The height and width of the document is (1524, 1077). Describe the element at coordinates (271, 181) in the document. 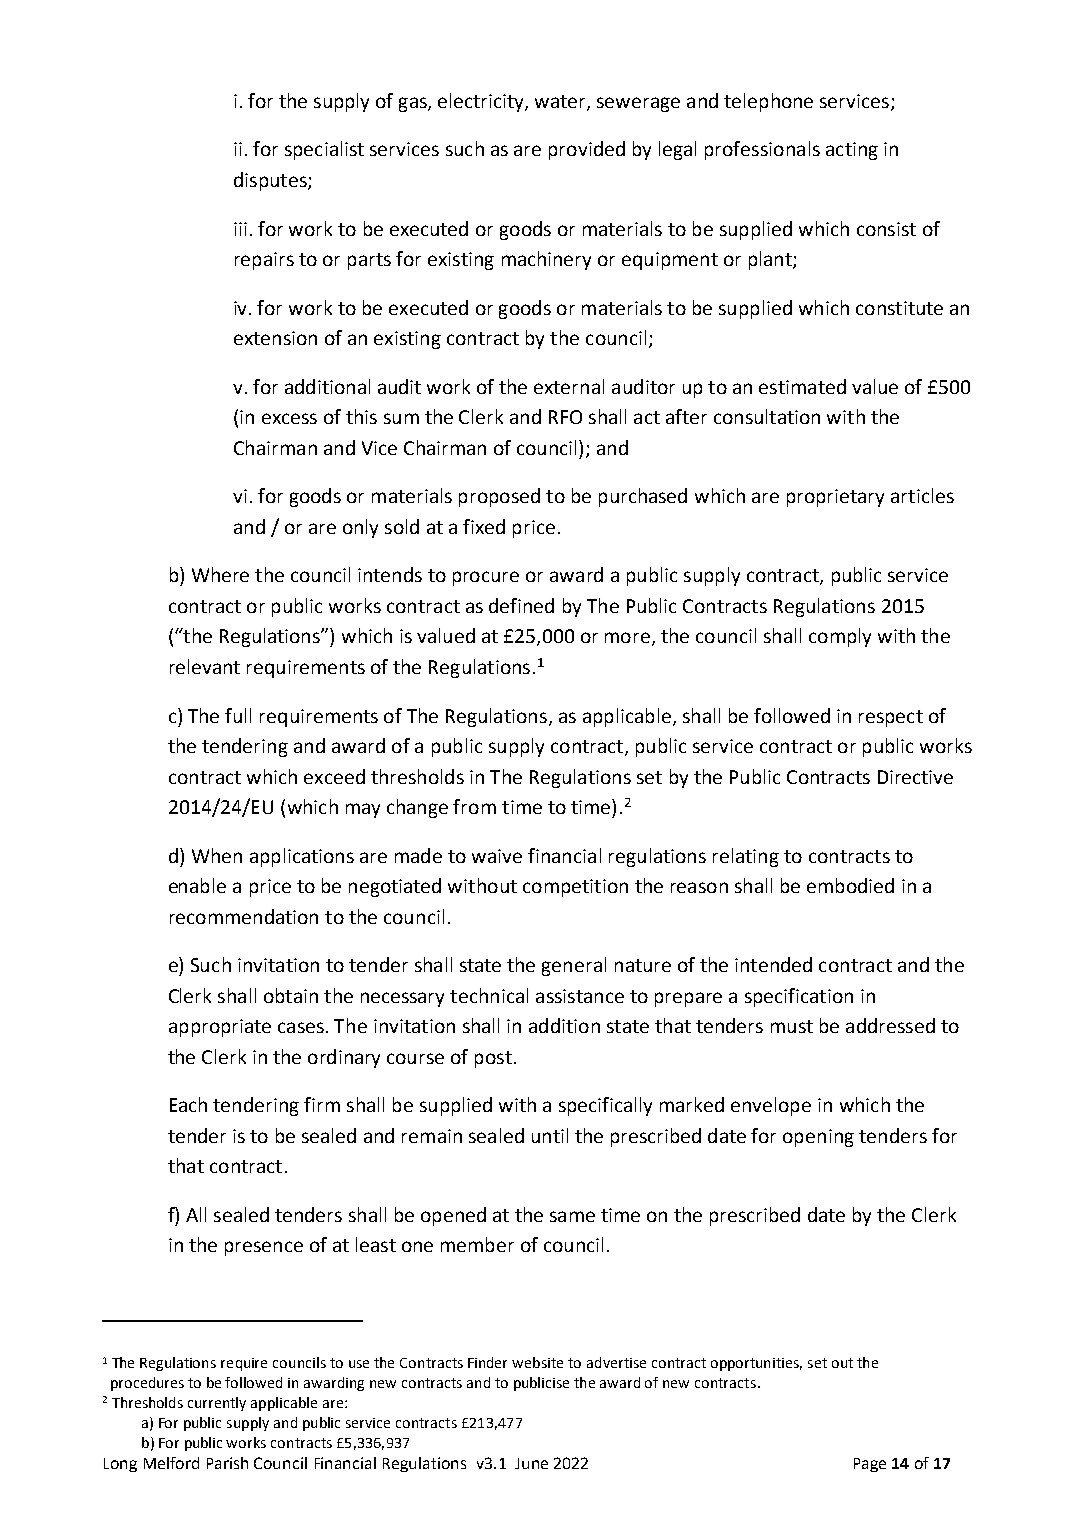

I see `disputes` at that location.
